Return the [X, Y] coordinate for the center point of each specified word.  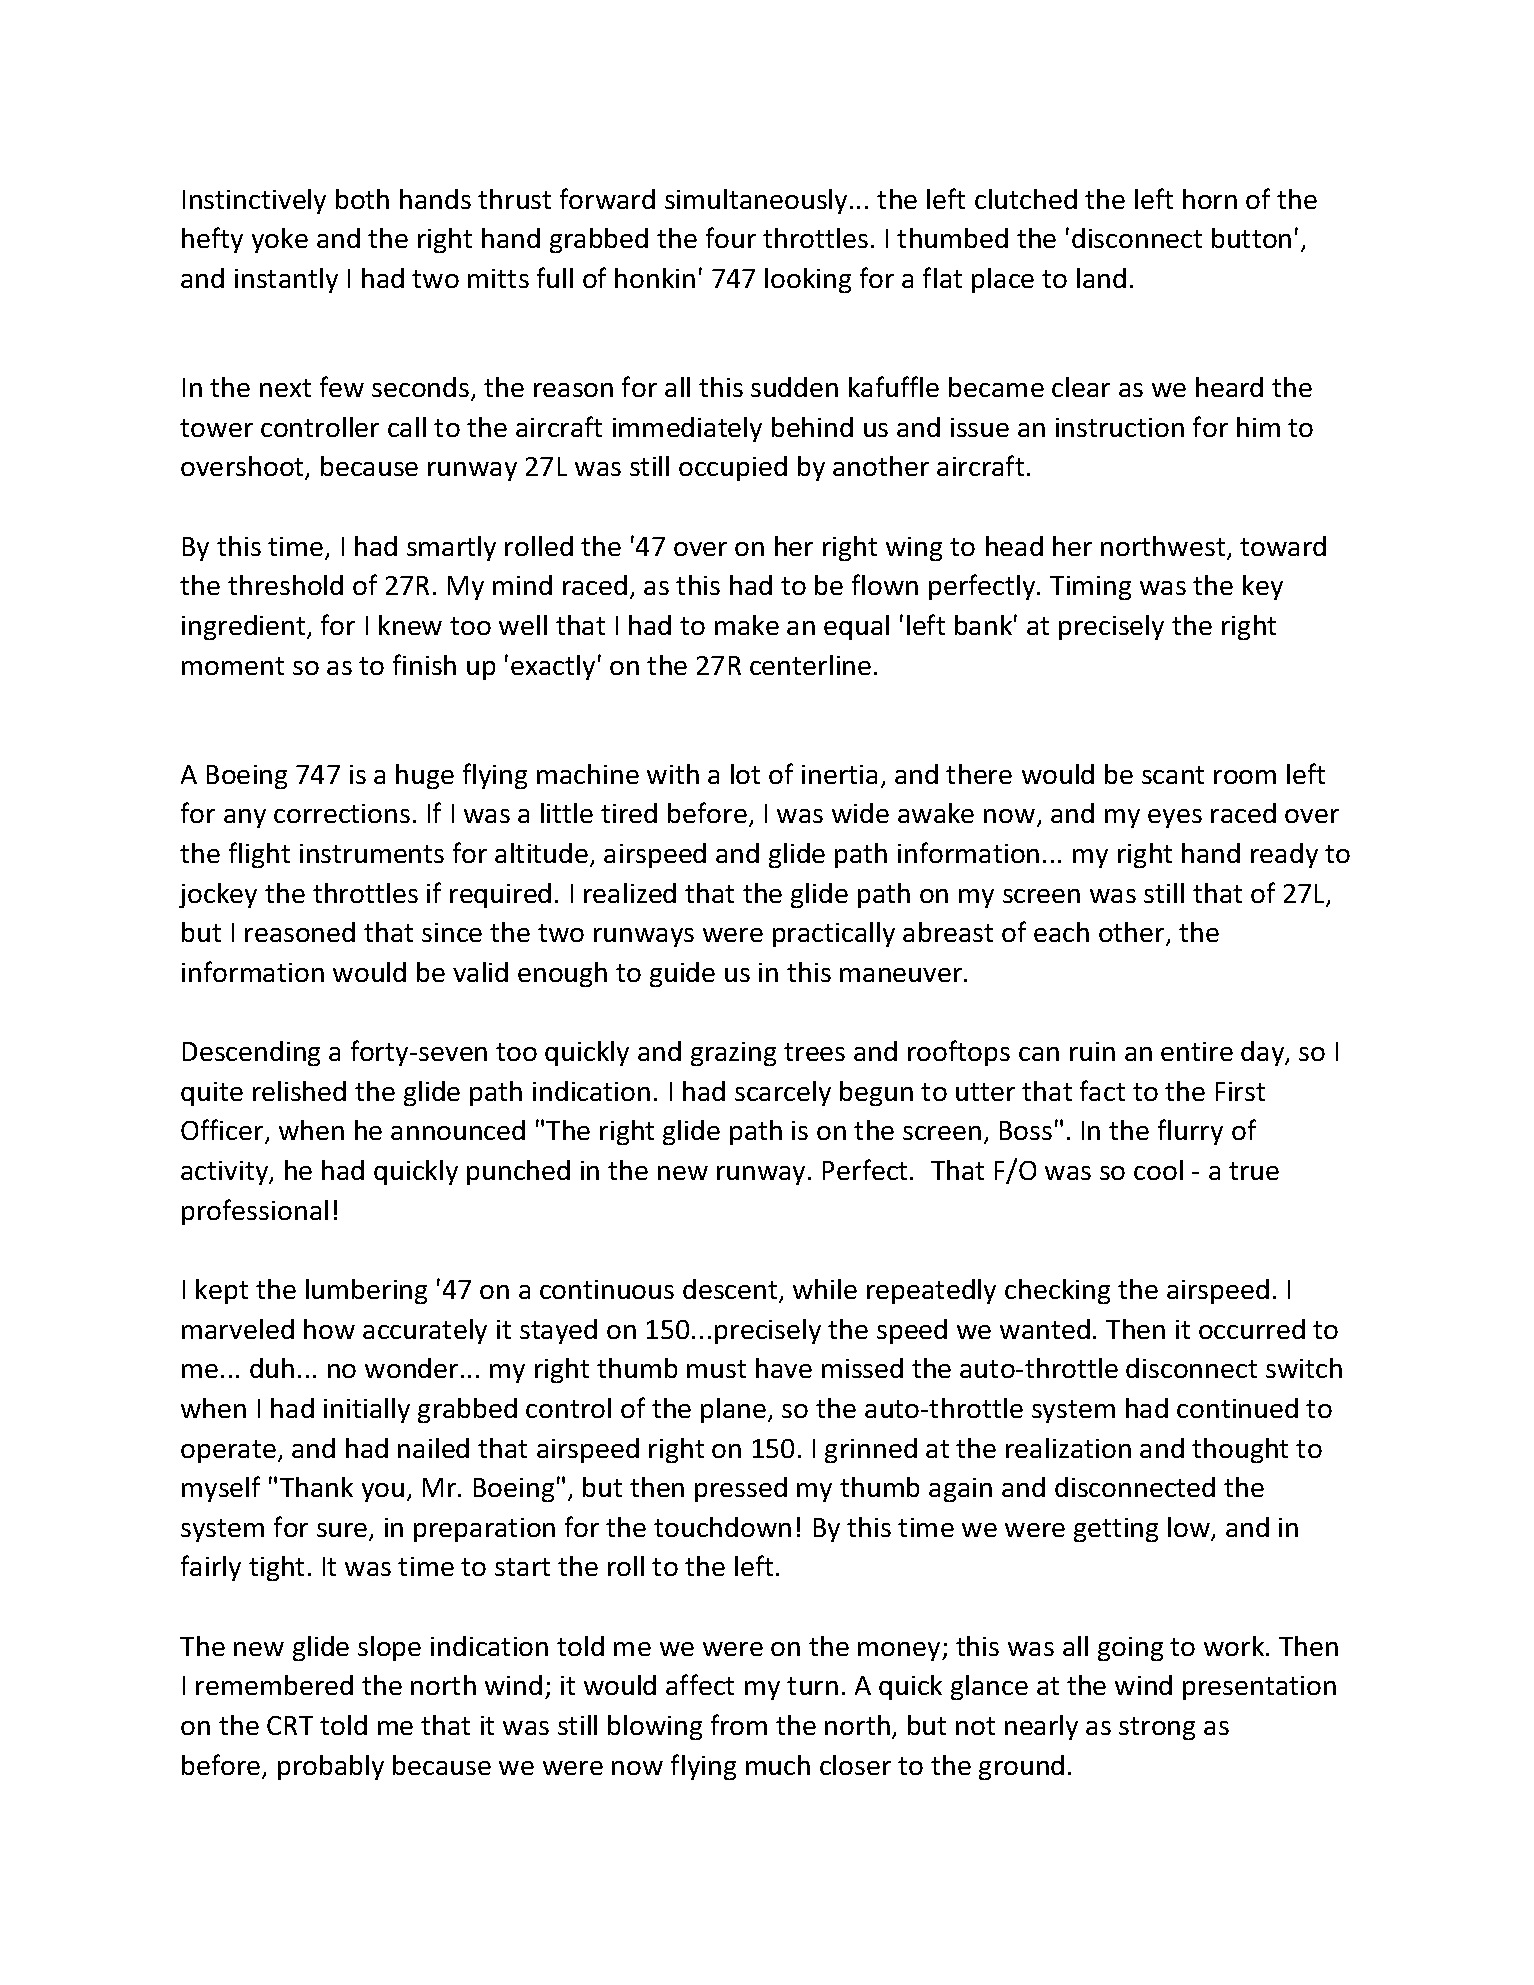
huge [425, 776]
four [731, 237]
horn [1210, 199]
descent [731, 1290]
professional [255, 1212]
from [739, 1724]
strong [1157, 1728]
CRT [290, 1725]
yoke [280, 240]
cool [1158, 1170]
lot [745, 774]
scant [1173, 775]
